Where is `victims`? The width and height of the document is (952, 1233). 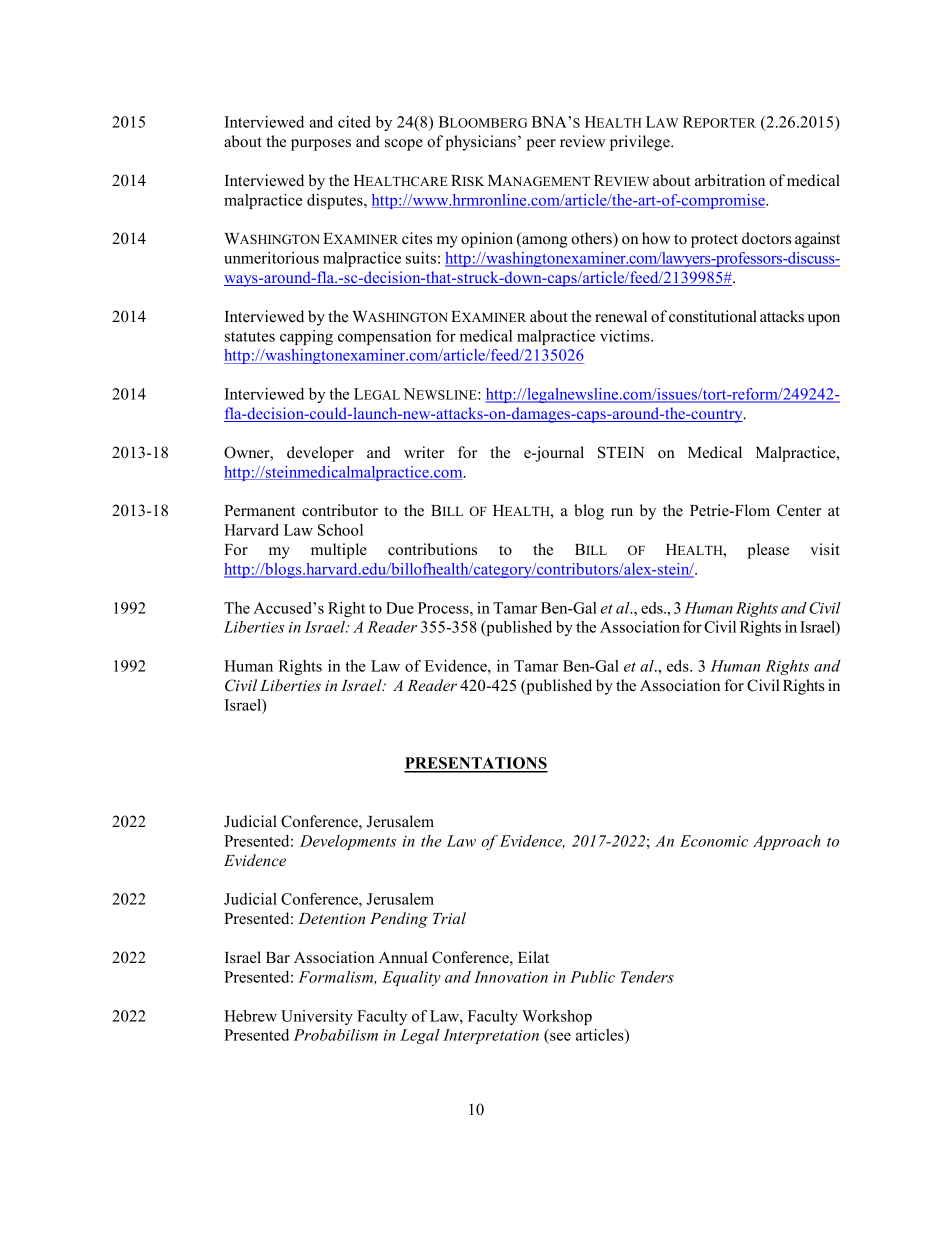
victims is located at coordinates (626, 336).
